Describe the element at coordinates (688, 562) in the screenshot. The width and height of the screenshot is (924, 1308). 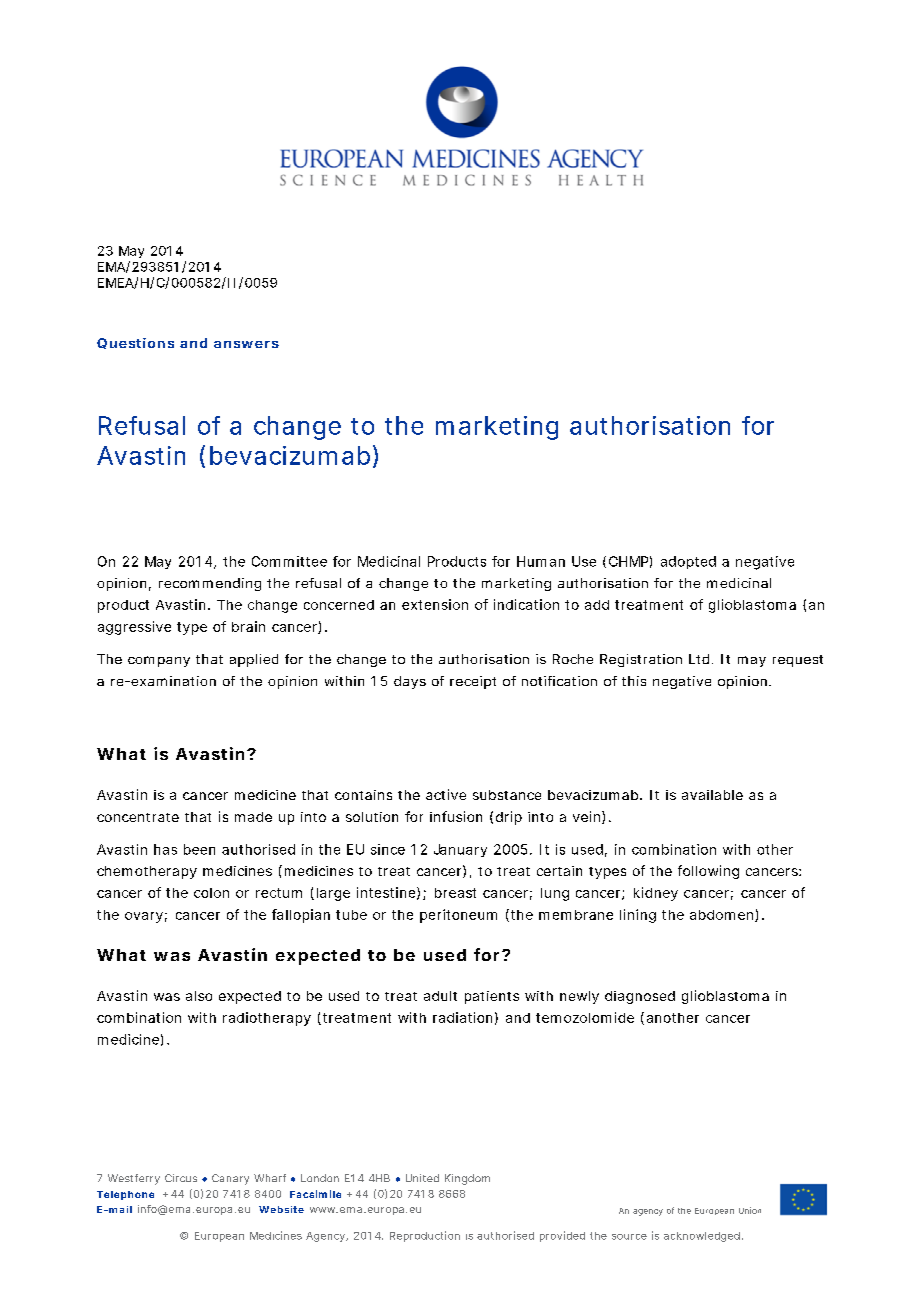
I see `adopted` at that location.
